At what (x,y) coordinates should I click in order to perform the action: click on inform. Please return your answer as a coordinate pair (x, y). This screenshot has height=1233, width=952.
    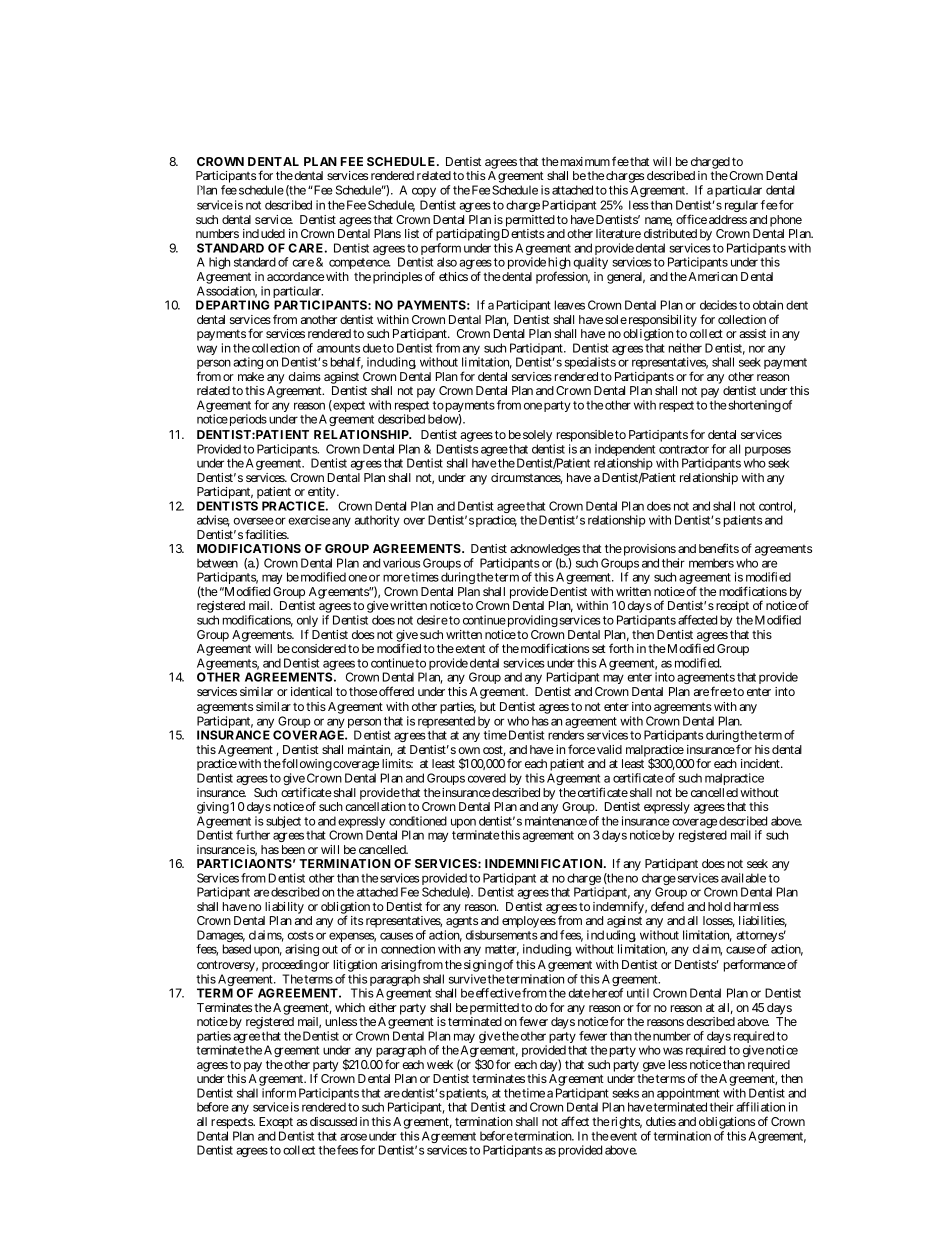
    Looking at the image, I should click on (279, 1093).
